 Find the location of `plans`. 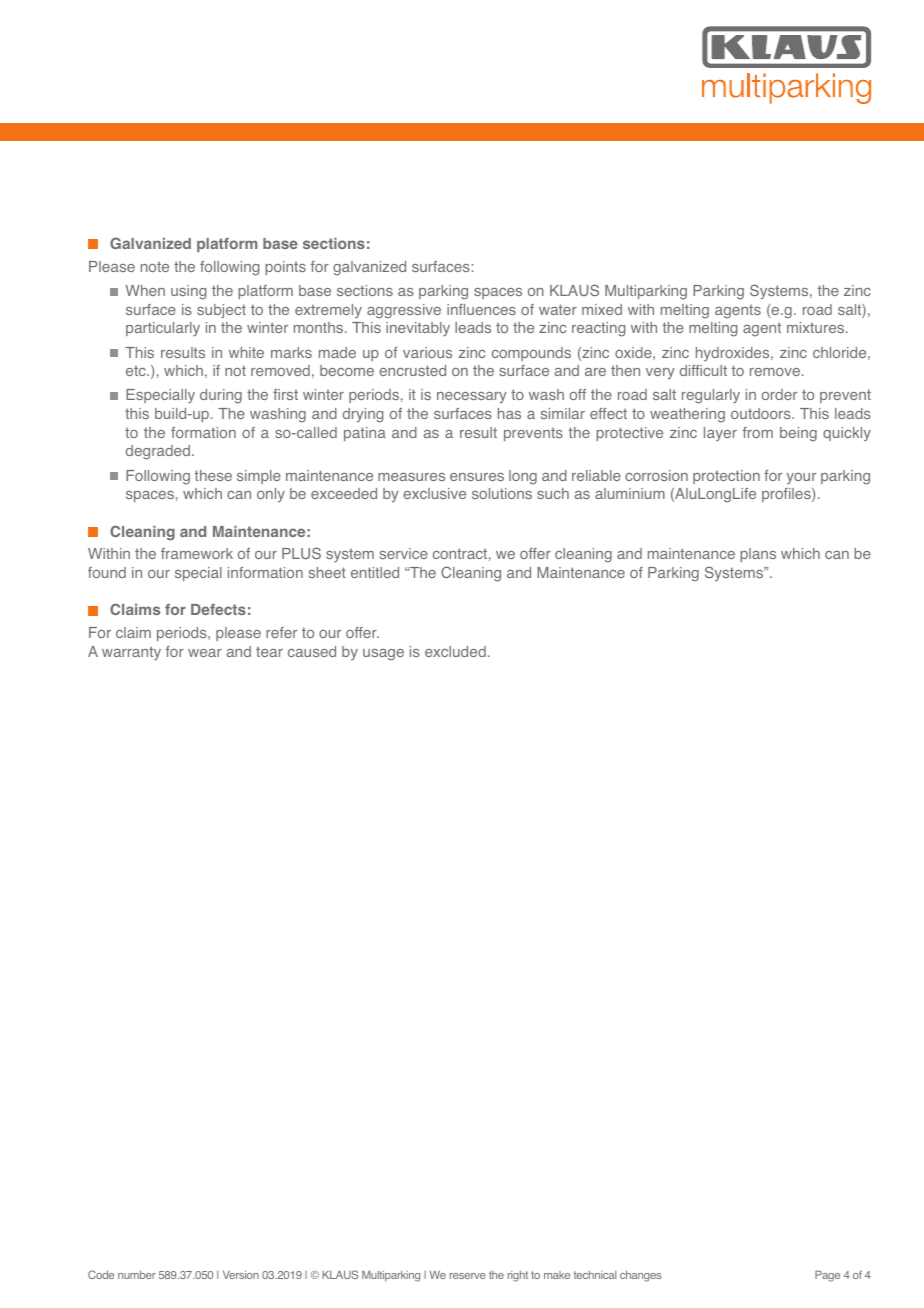

plans is located at coordinates (758, 555).
